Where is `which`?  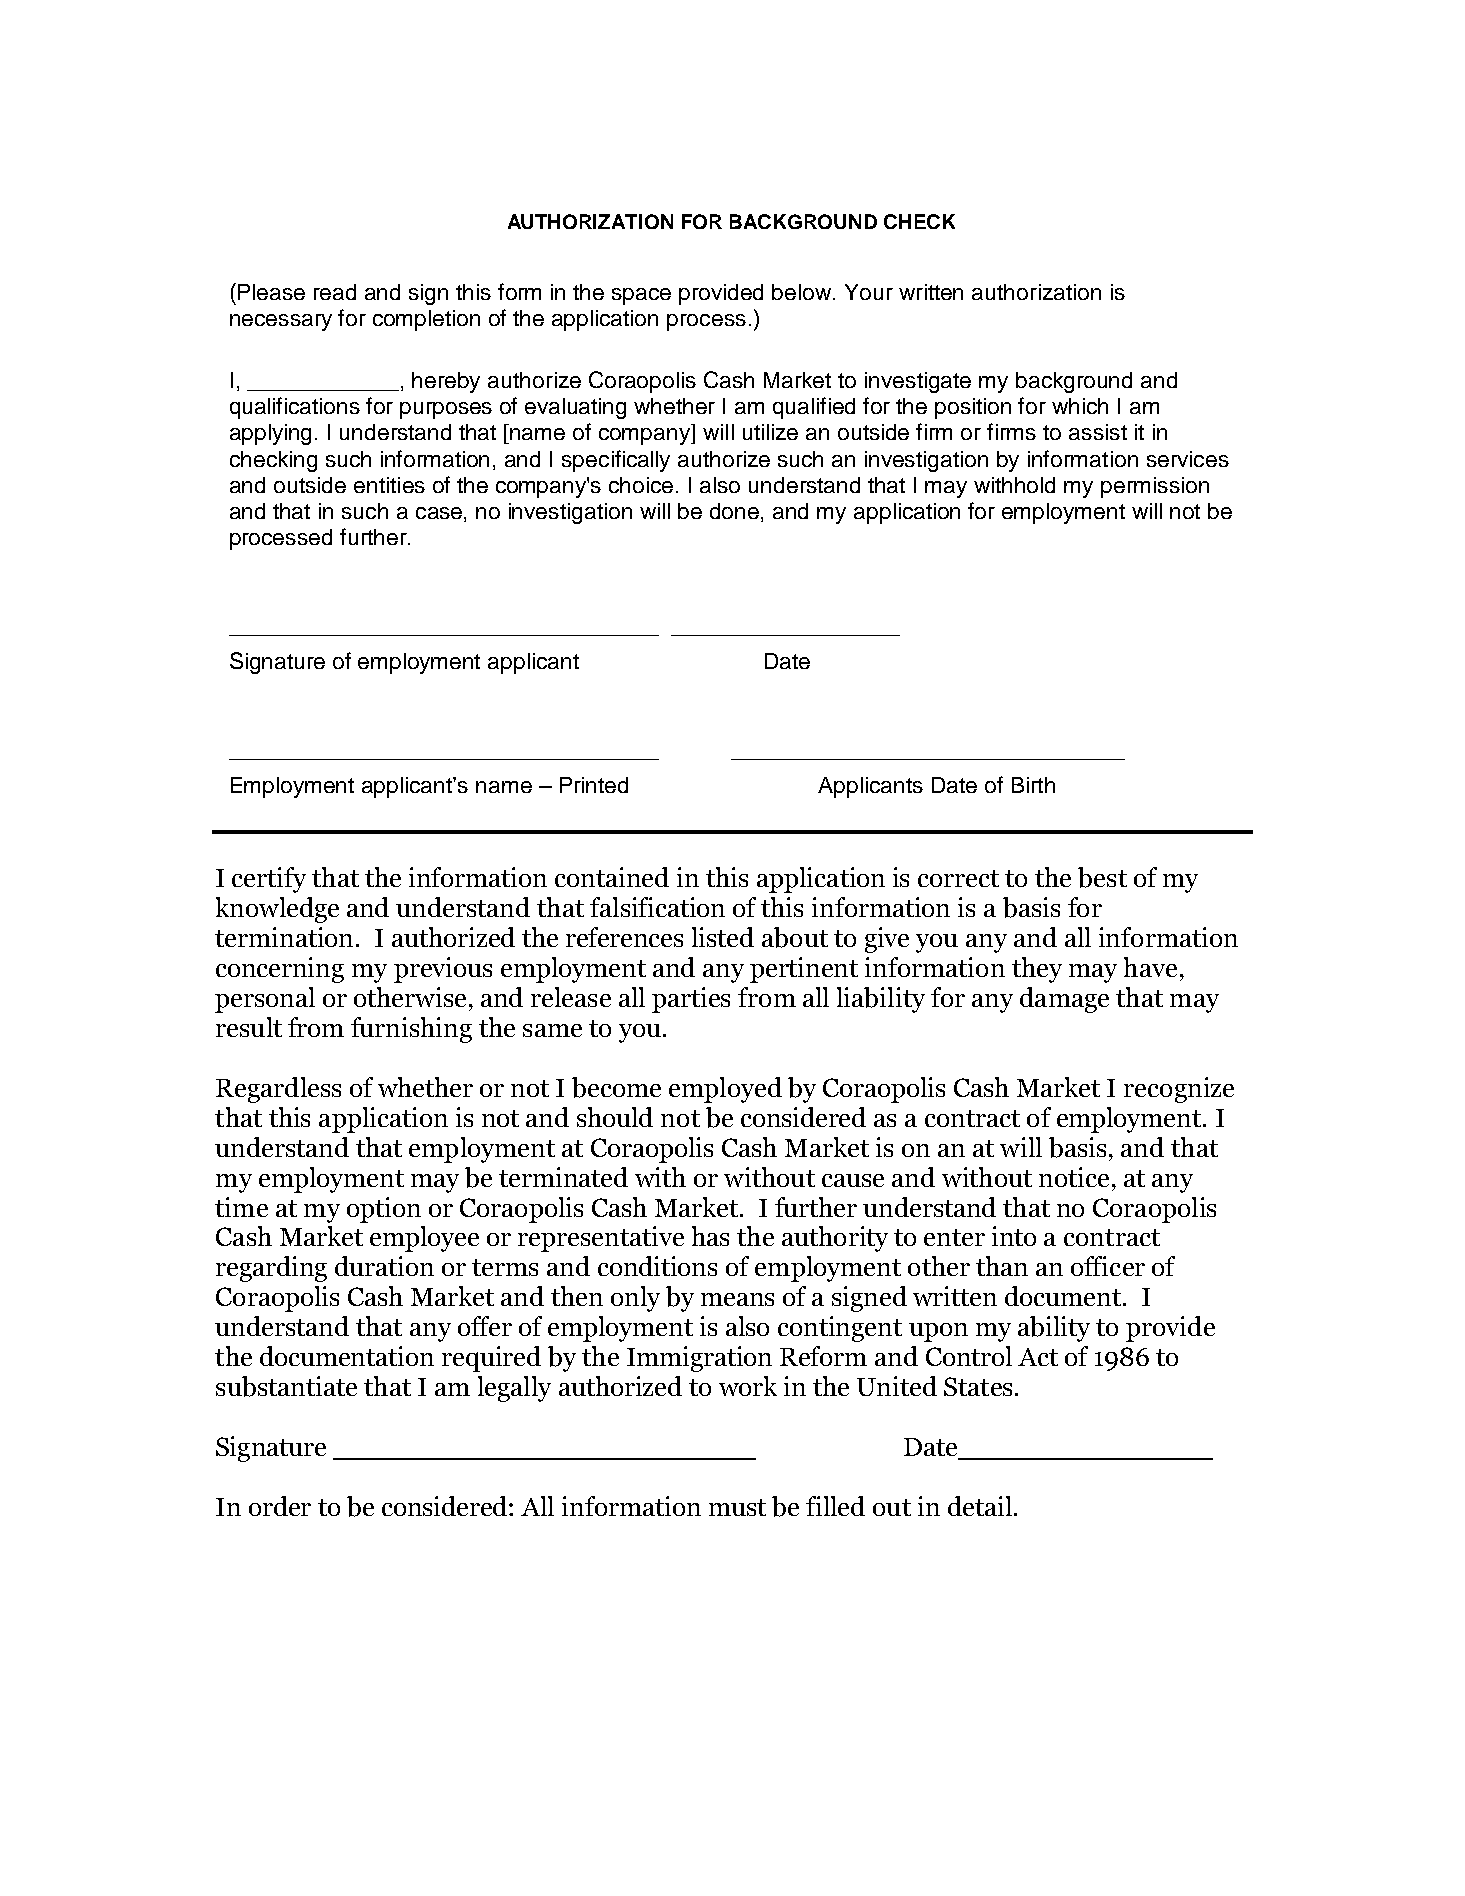 which is located at coordinates (1080, 406).
